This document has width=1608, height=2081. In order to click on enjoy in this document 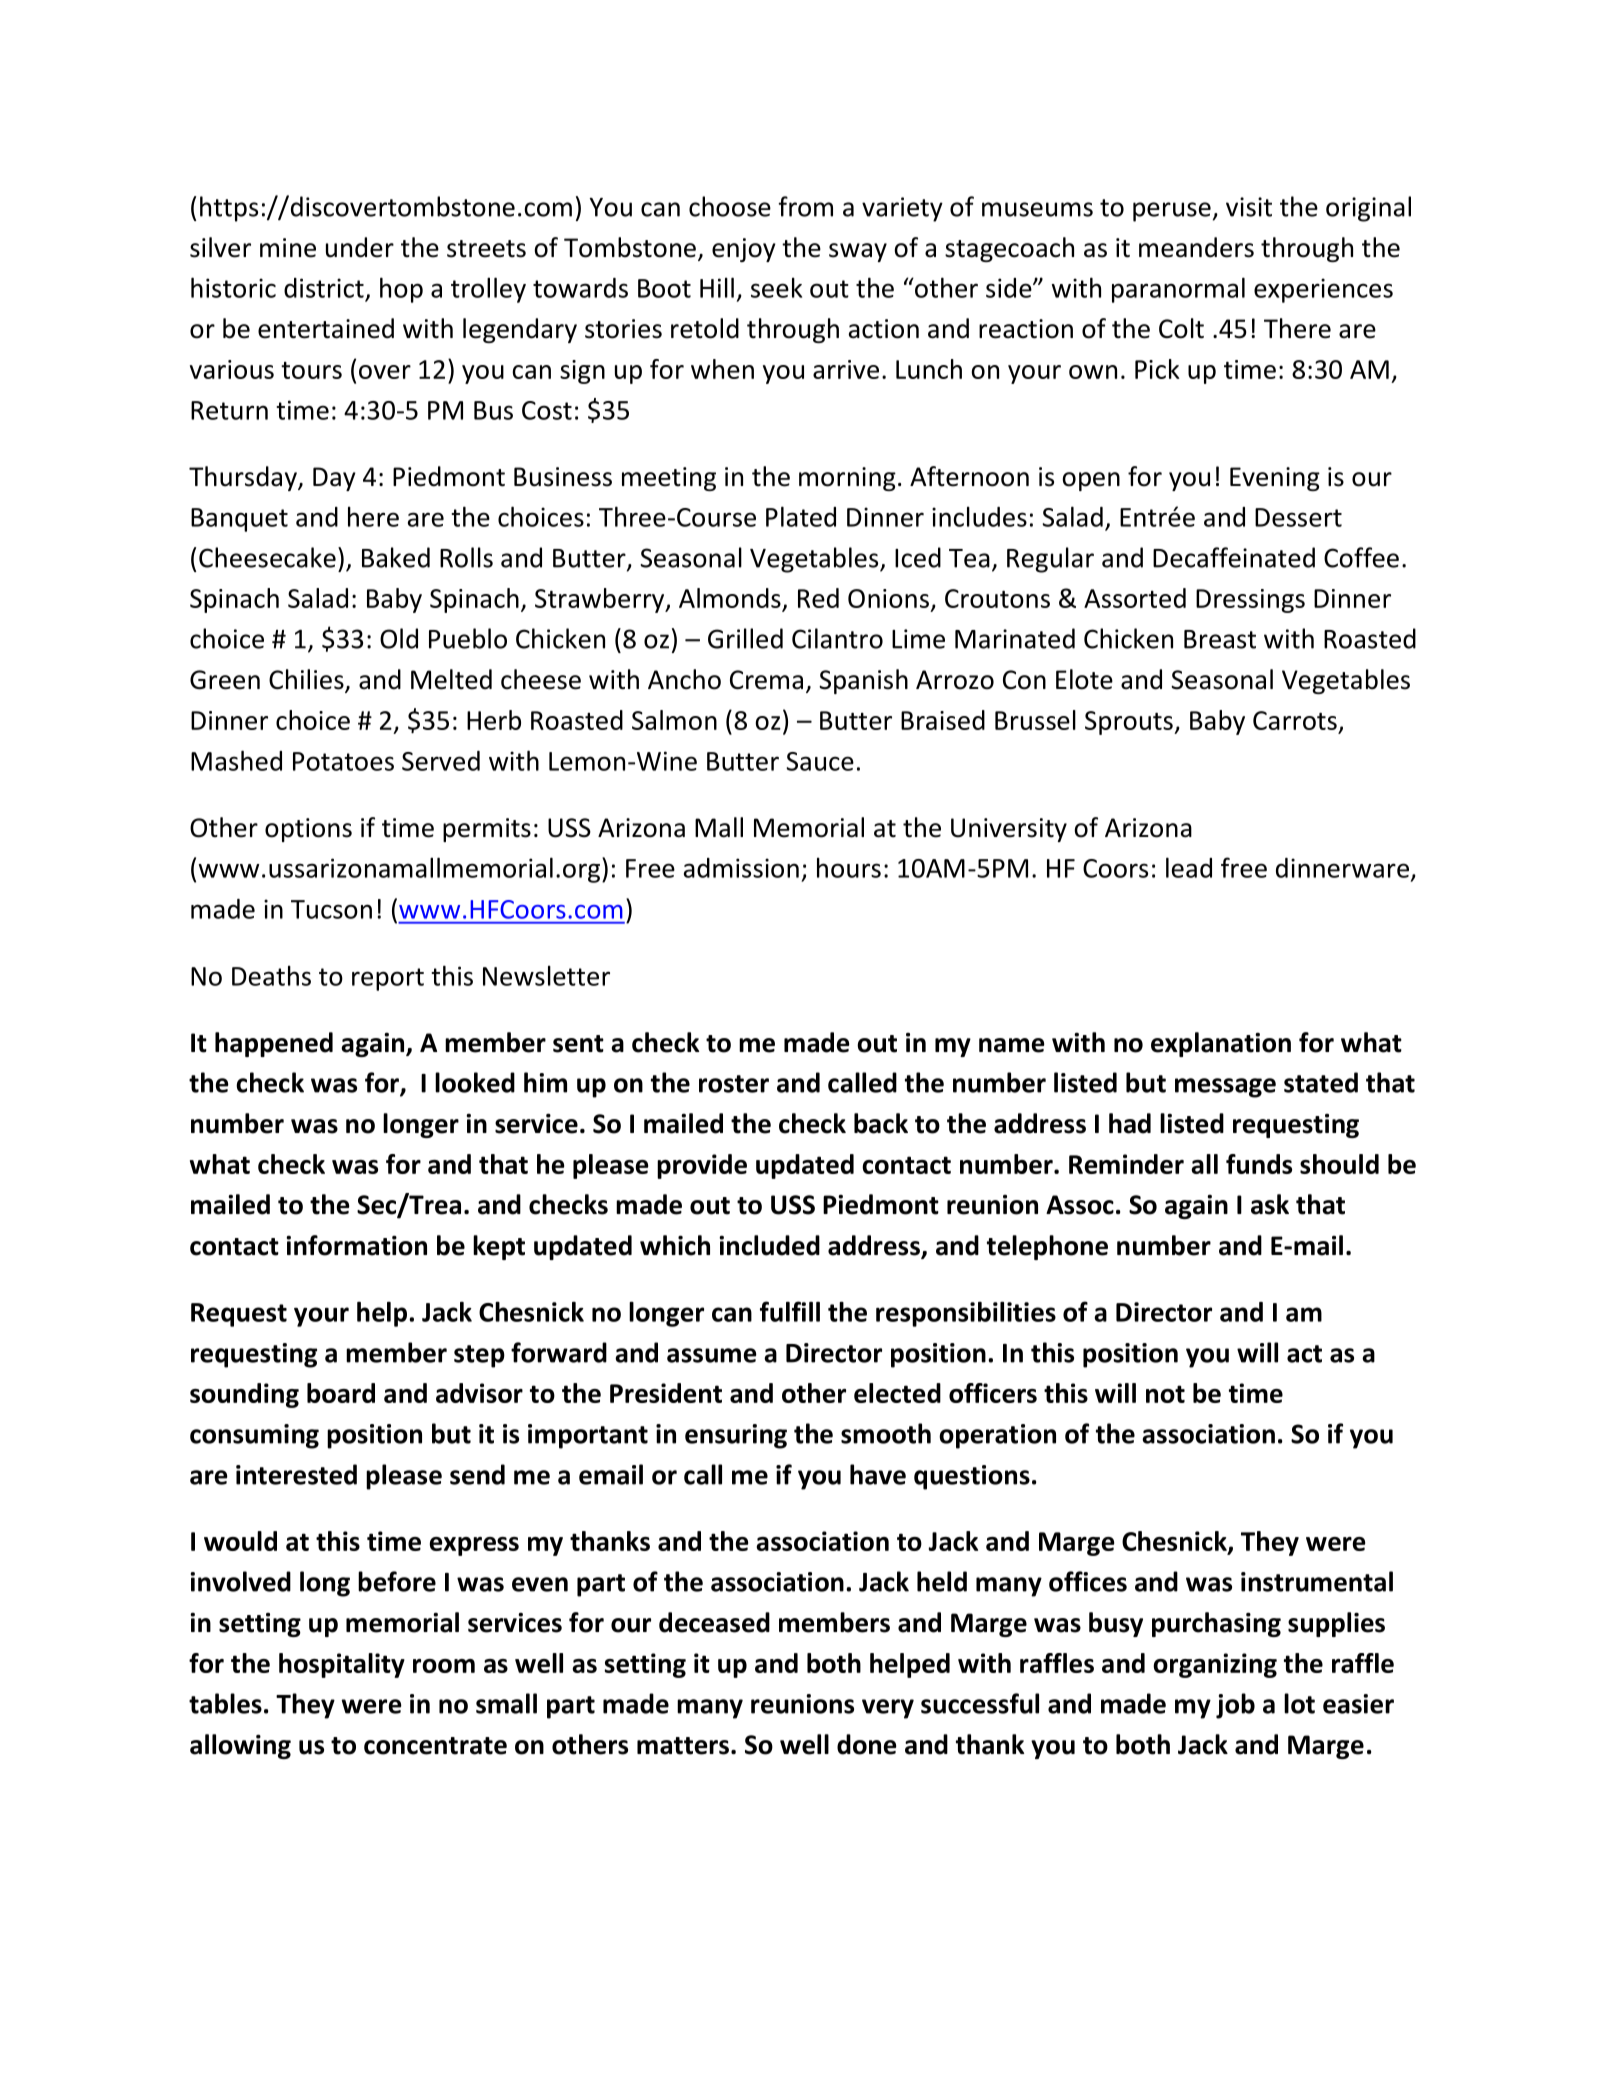, I will do `click(744, 250)`.
